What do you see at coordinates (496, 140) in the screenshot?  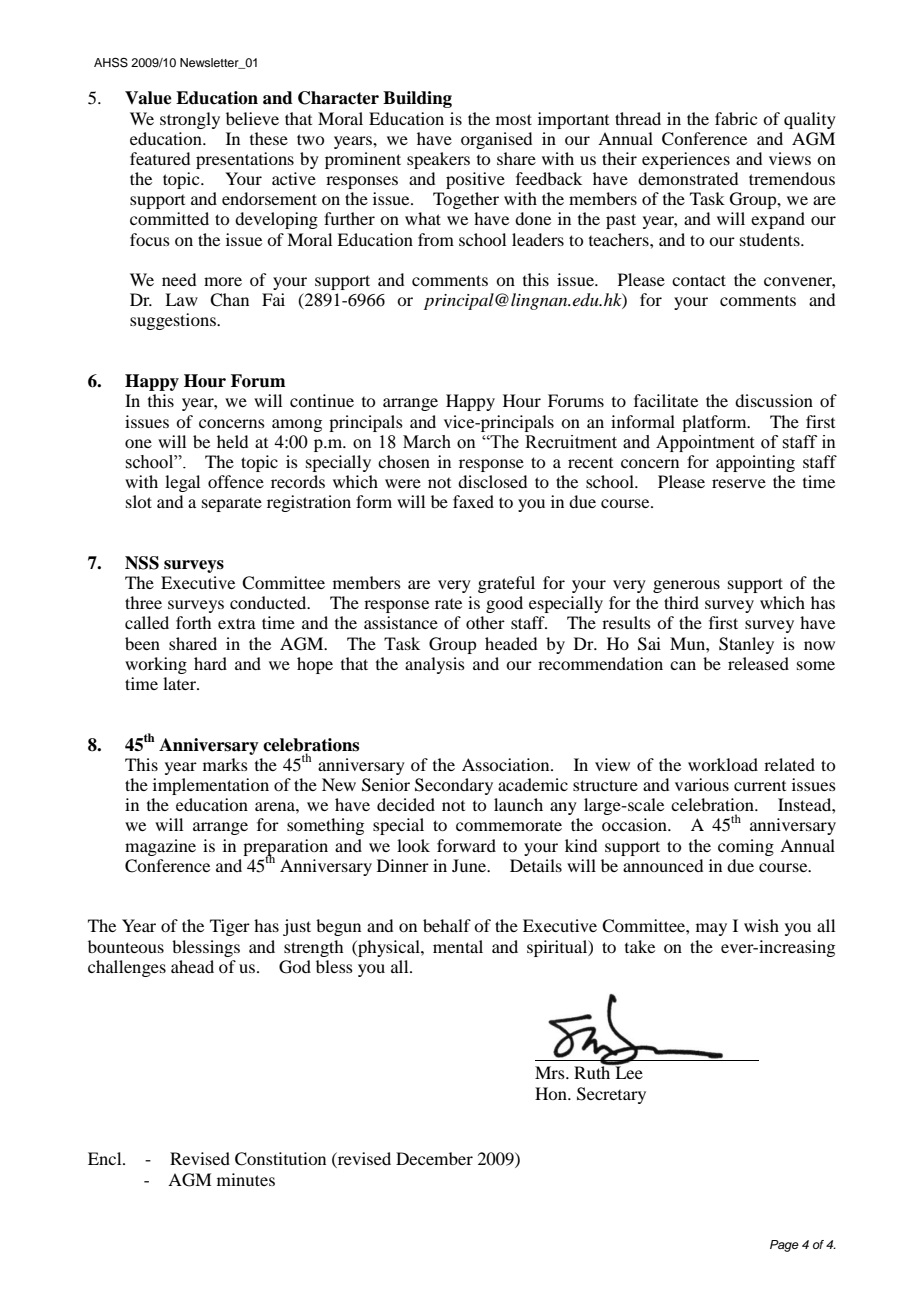 I see `organised` at bounding box center [496, 140].
